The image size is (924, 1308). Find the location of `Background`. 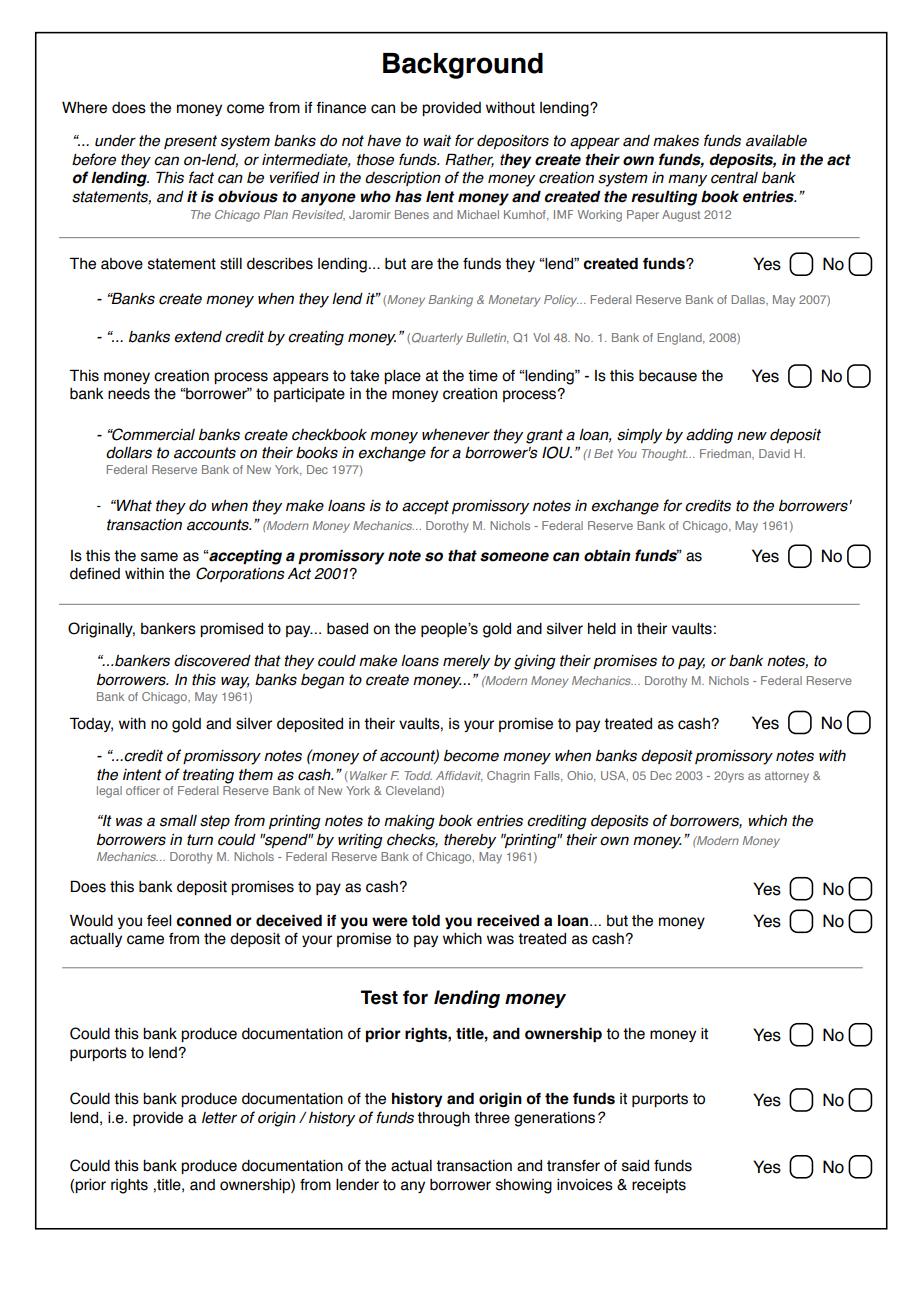

Background is located at coordinates (463, 66).
